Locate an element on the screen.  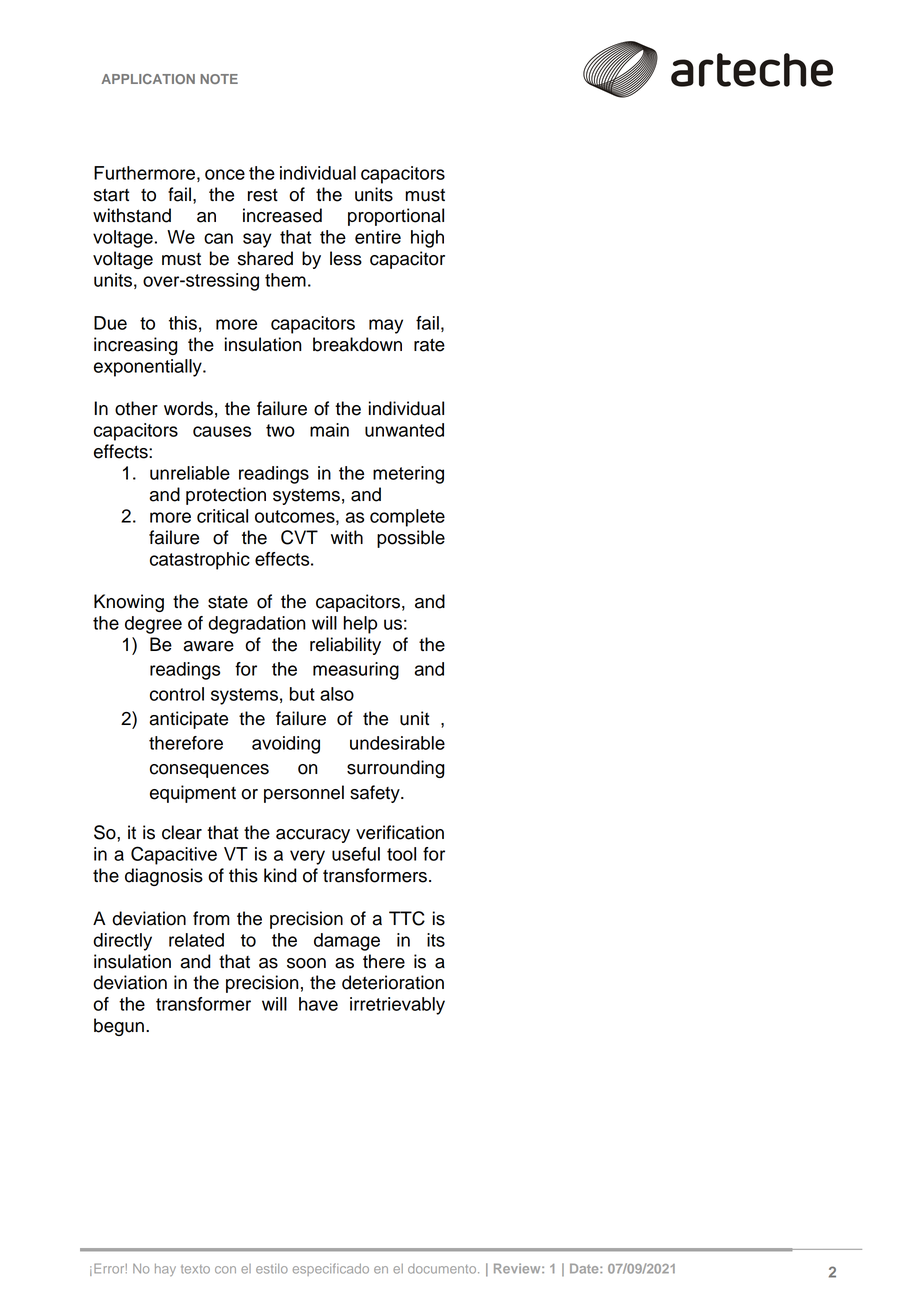
related is located at coordinates (196, 940).
